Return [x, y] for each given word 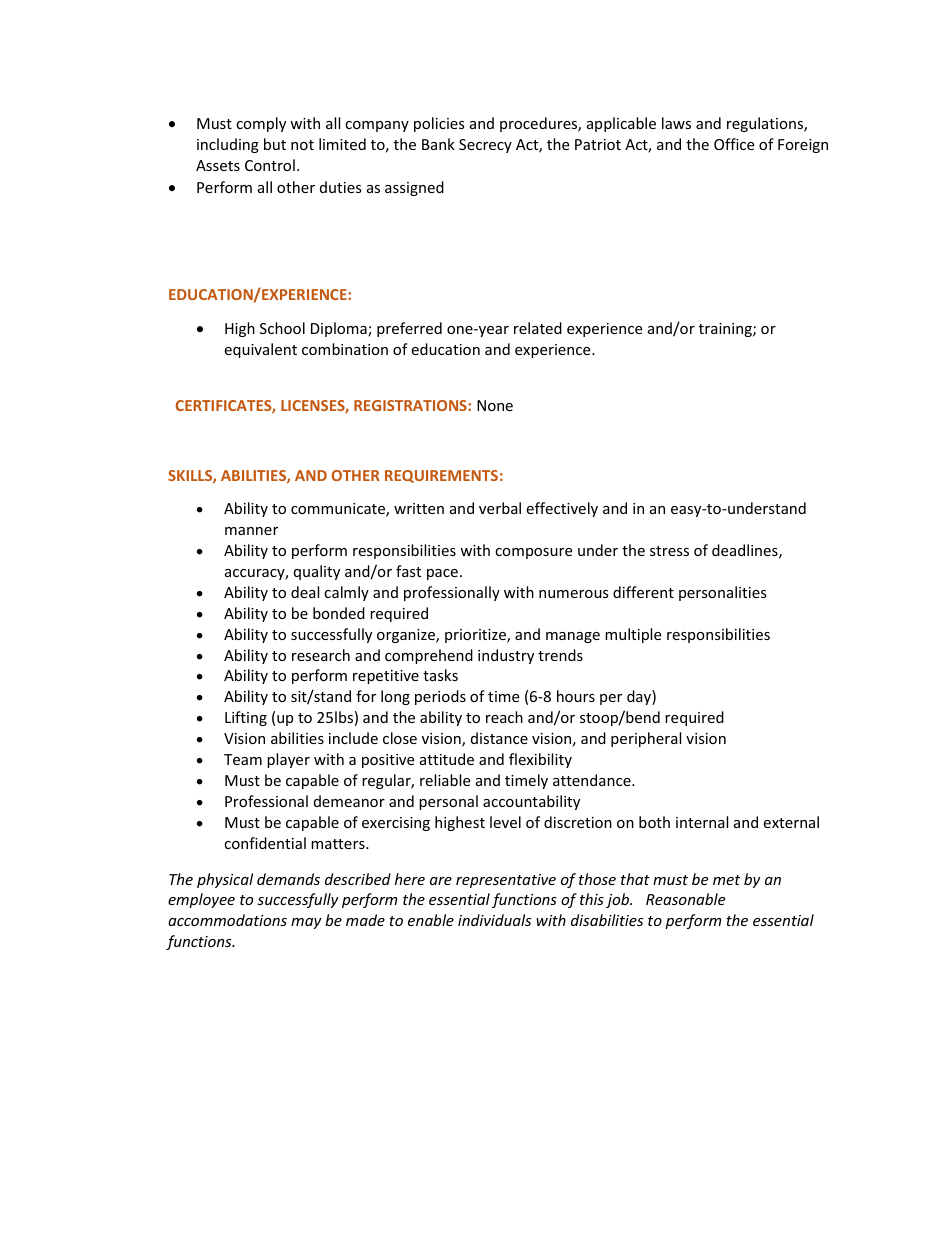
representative [506, 881]
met [726, 880]
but [275, 144]
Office [734, 144]
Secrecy [485, 146]
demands [288, 879]
